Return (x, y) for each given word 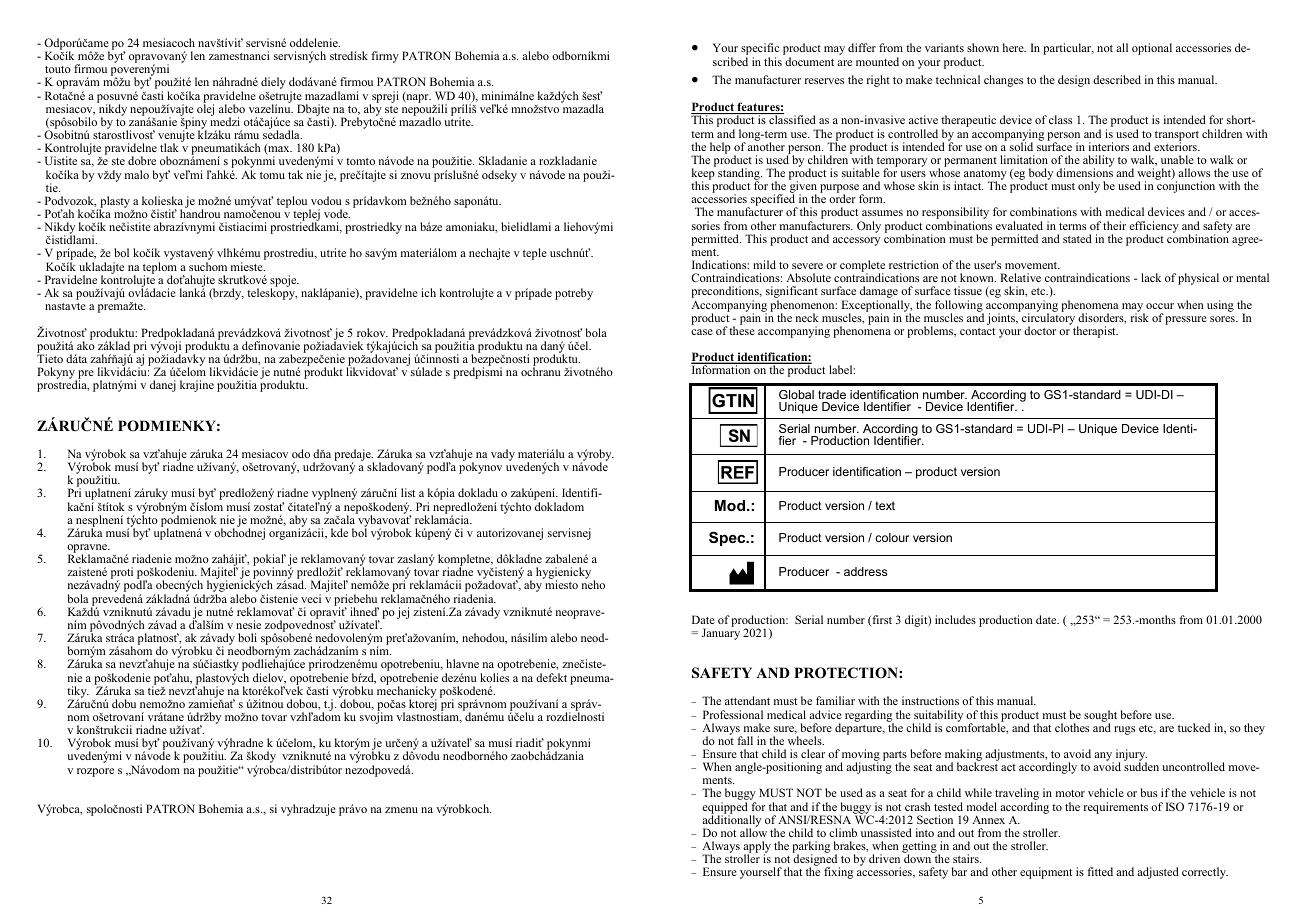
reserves (824, 81)
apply (757, 848)
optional (1152, 49)
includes (955, 619)
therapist (1095, 332)
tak (295, 174)
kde (339, 532)
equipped (725, 809)
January (721, 634)
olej (205, 109)
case (702, 332)
